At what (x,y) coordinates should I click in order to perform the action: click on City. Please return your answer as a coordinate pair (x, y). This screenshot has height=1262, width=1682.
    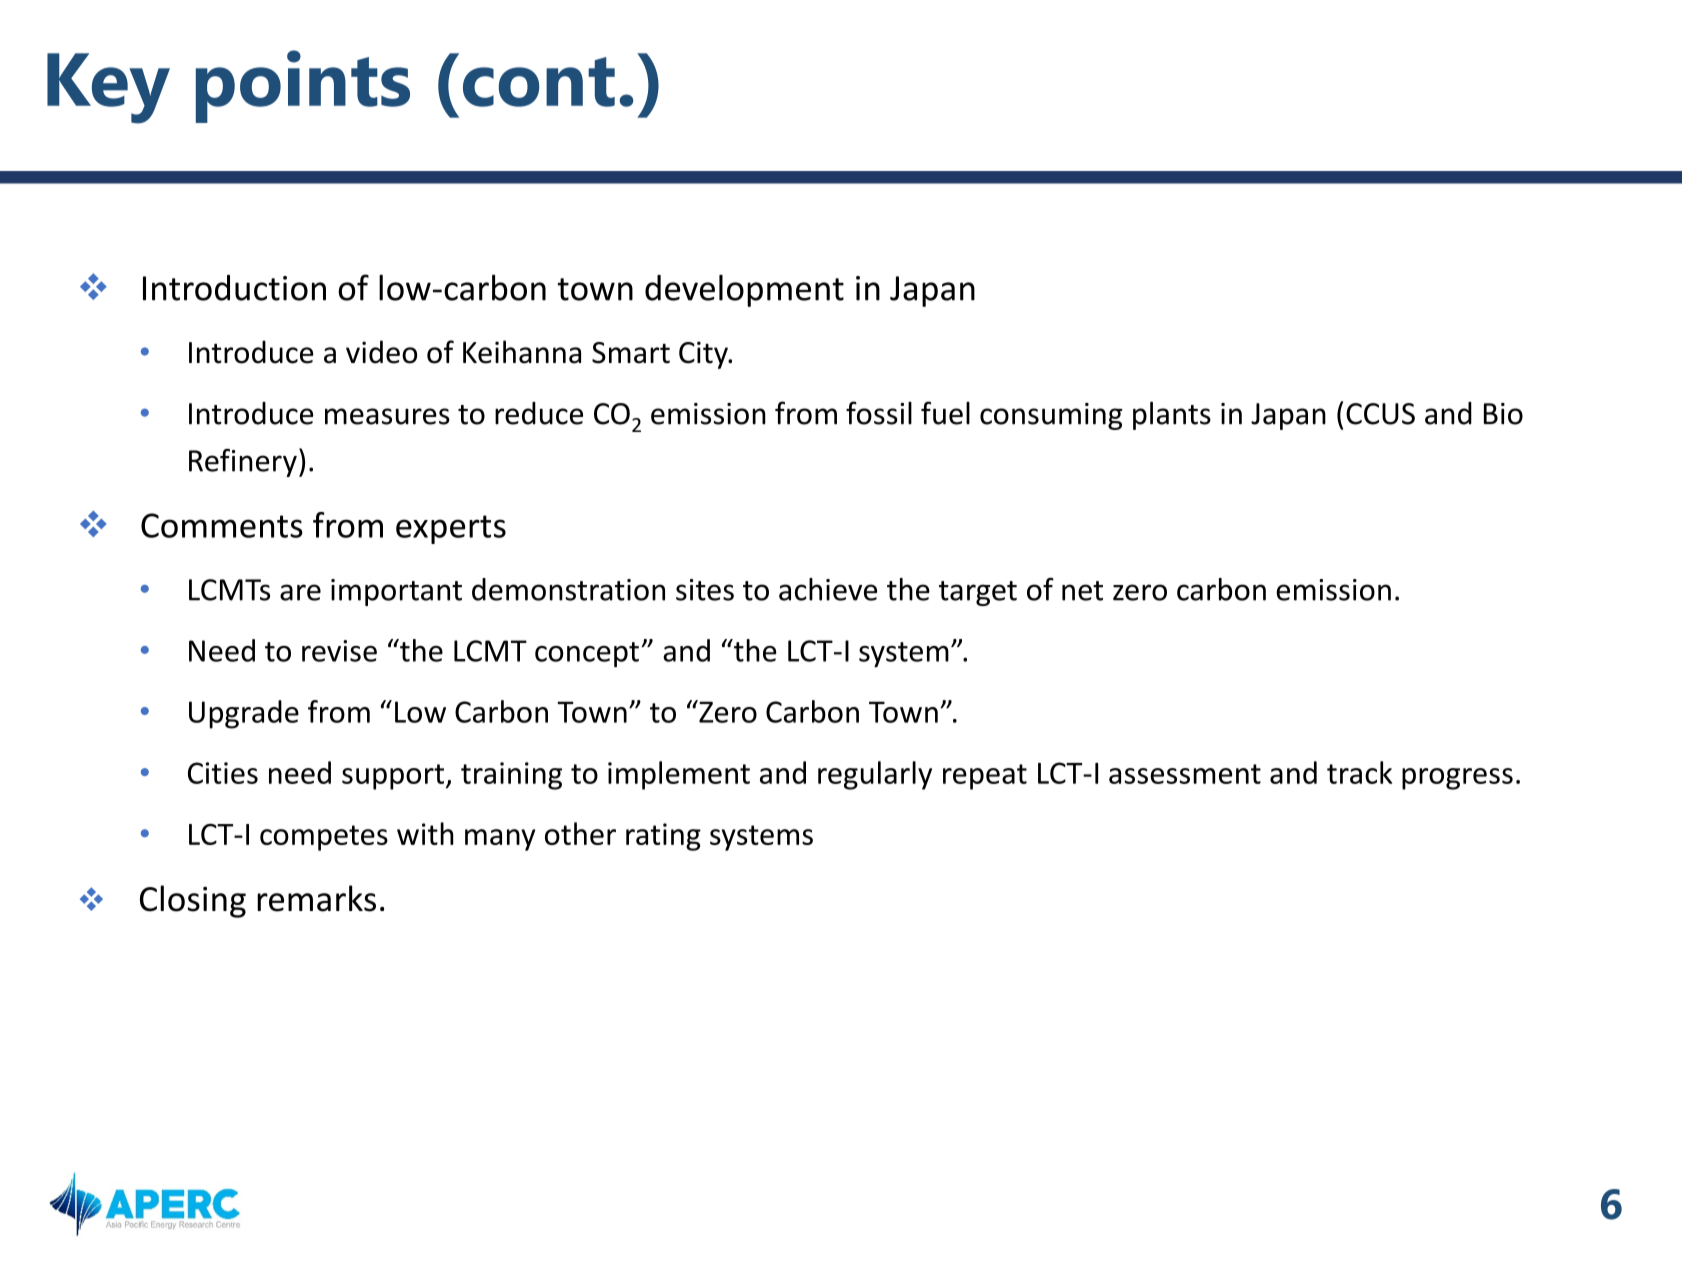
    Looking at the image, I should click on (704, 355).
